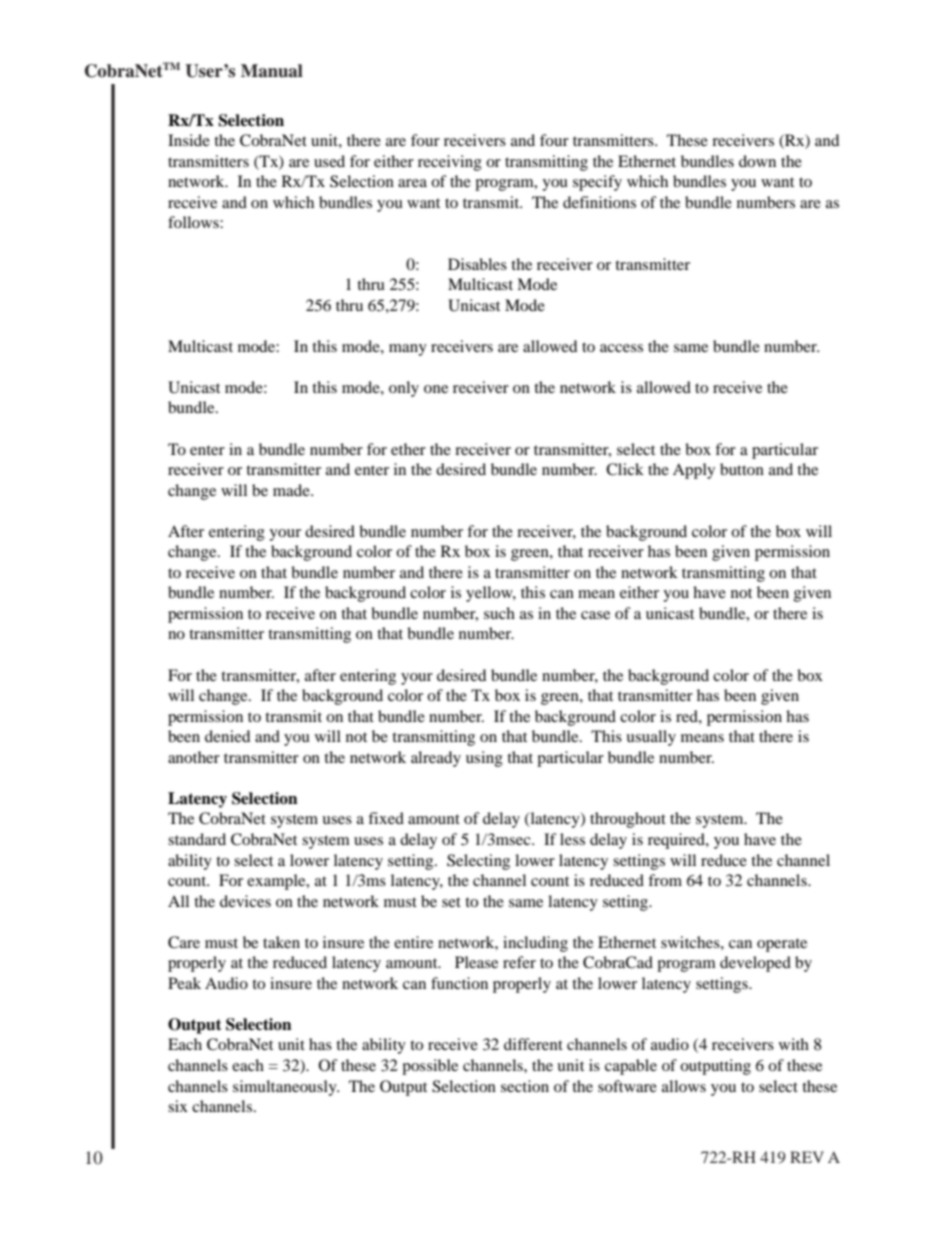 The height and width of the image is (1233, 952). Describe the element at coordinates (272, 71) in the image. I see `Manual` at that location.
